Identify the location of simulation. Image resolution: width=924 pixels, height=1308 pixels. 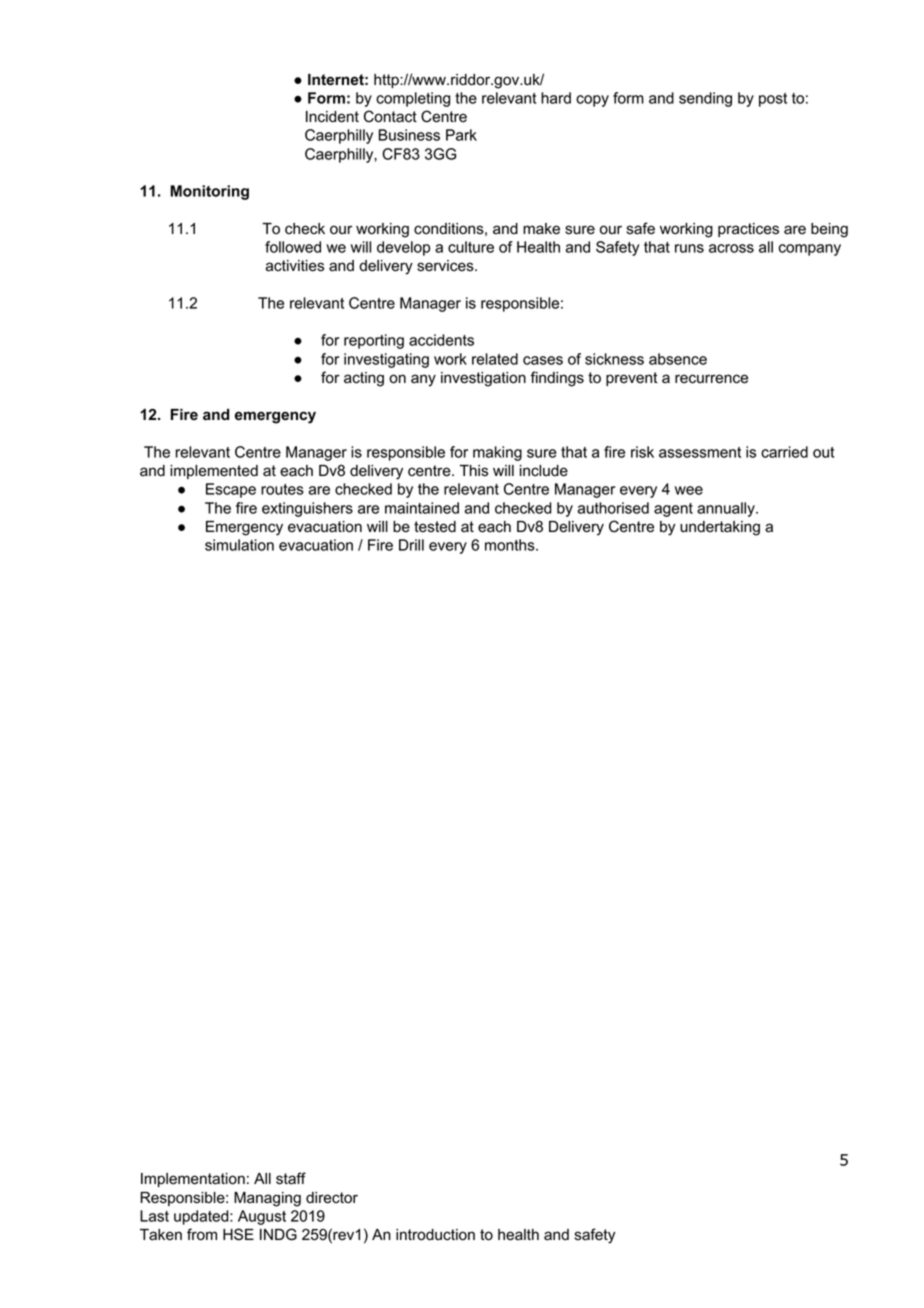
(239, 545).
